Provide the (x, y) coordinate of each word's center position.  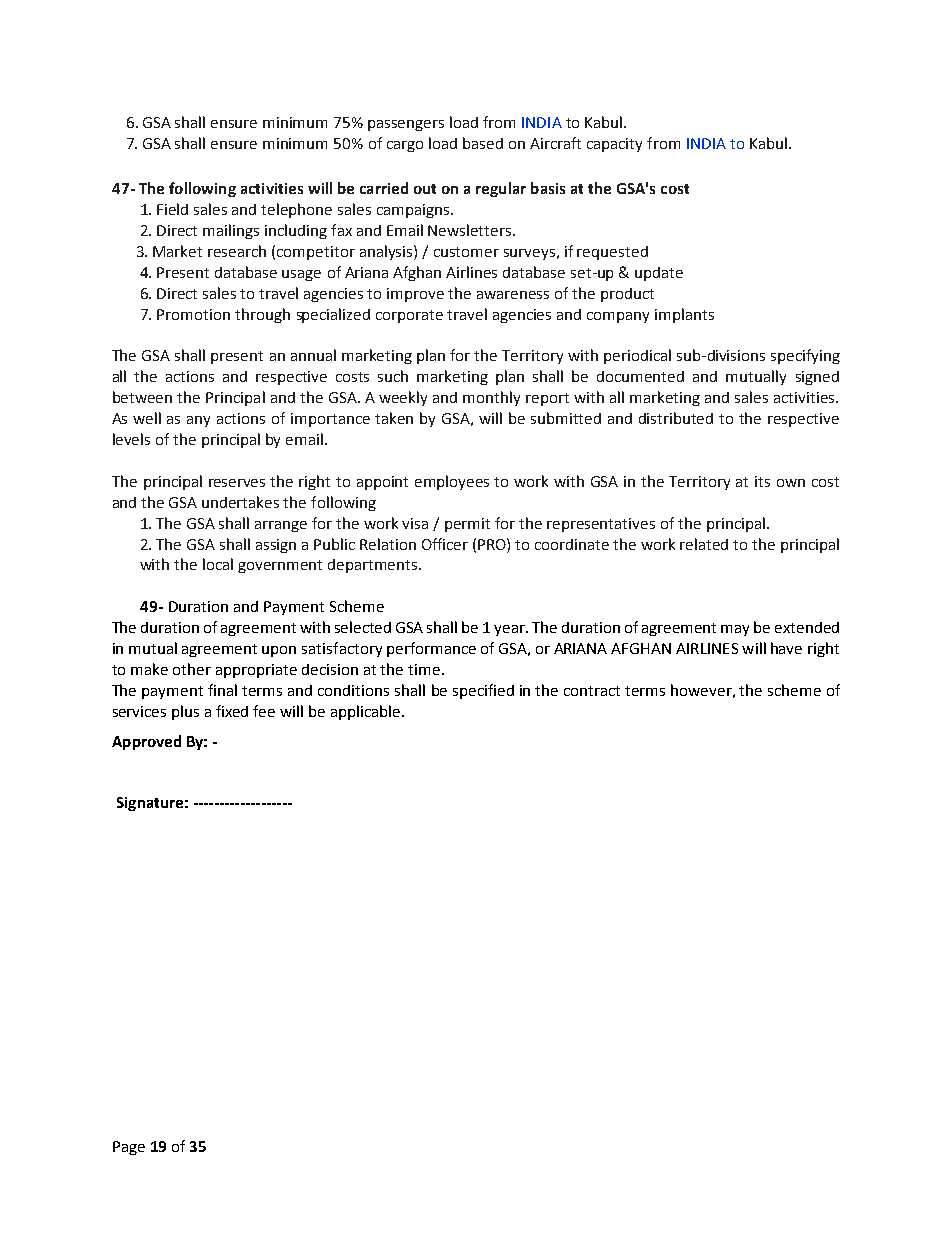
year (510, 630)
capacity (614, 145)
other (192, 669)
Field (172, 209)
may (735, 630)
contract (592, 691)
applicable (367, 712)
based (483, 143)
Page (129, 1148)
